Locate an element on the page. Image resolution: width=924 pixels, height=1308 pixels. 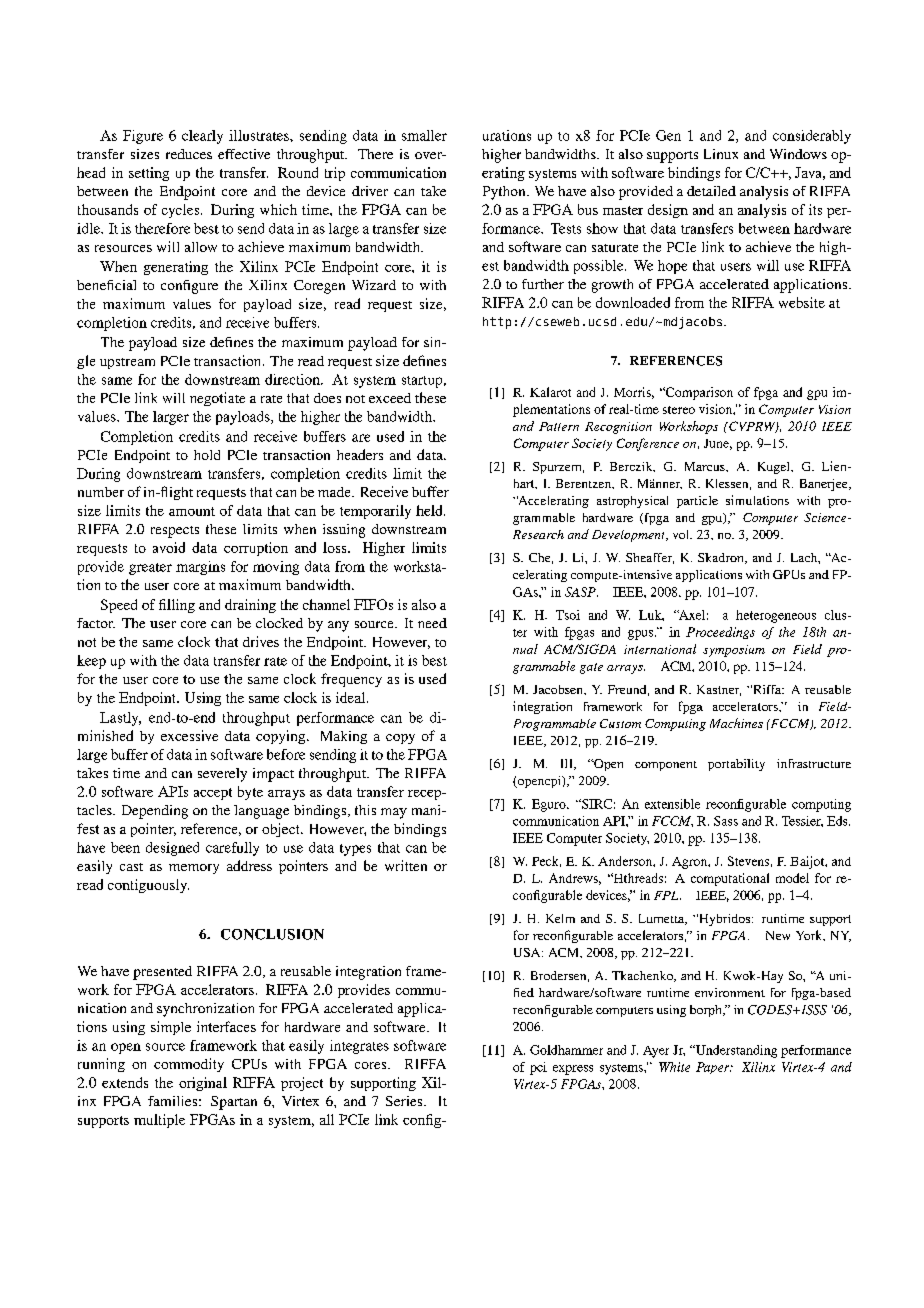
held is located at coordinates (430, 510).
